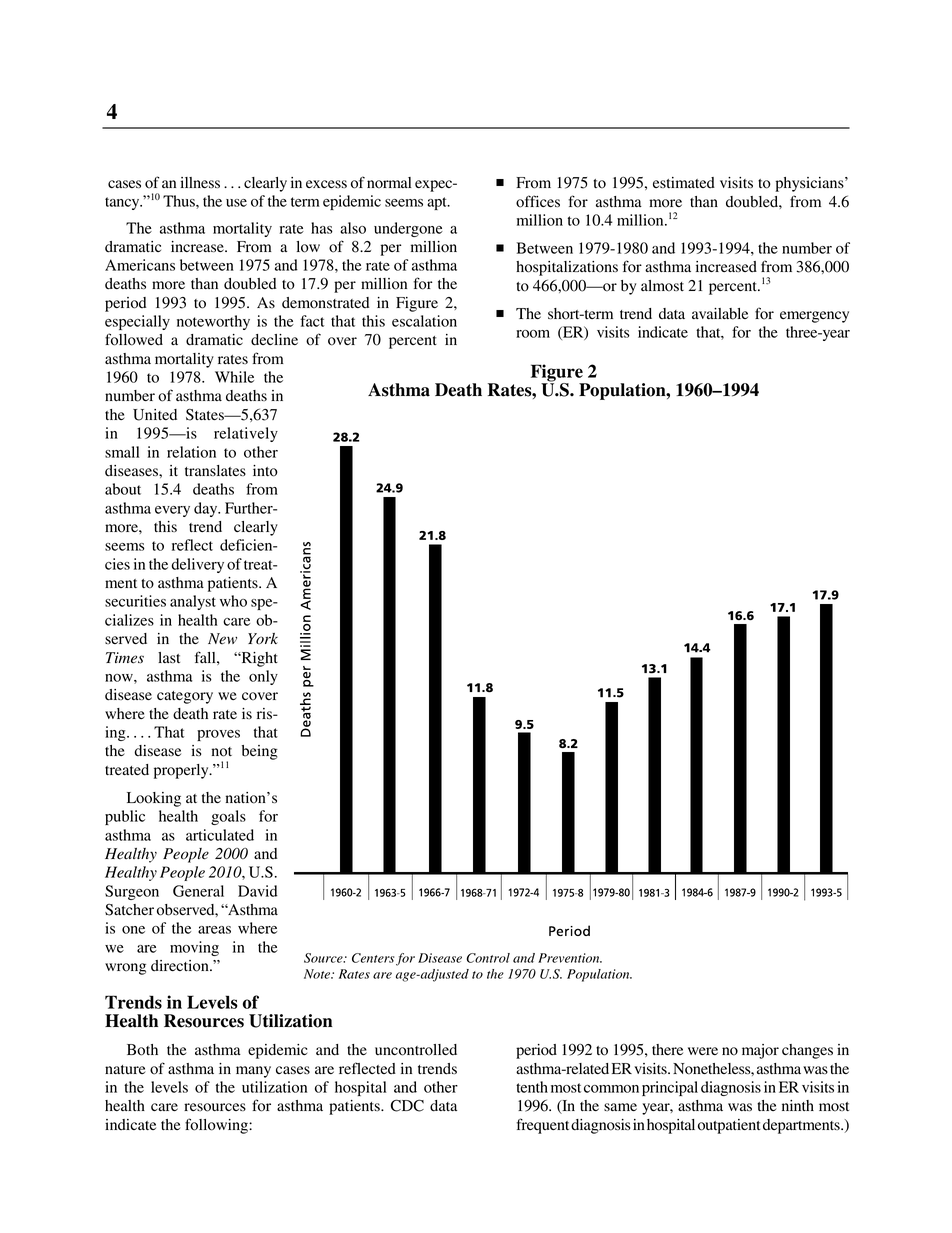  Describe the element at coordinates (684, 183) in the screenshot. I see `estimated` at that location.
